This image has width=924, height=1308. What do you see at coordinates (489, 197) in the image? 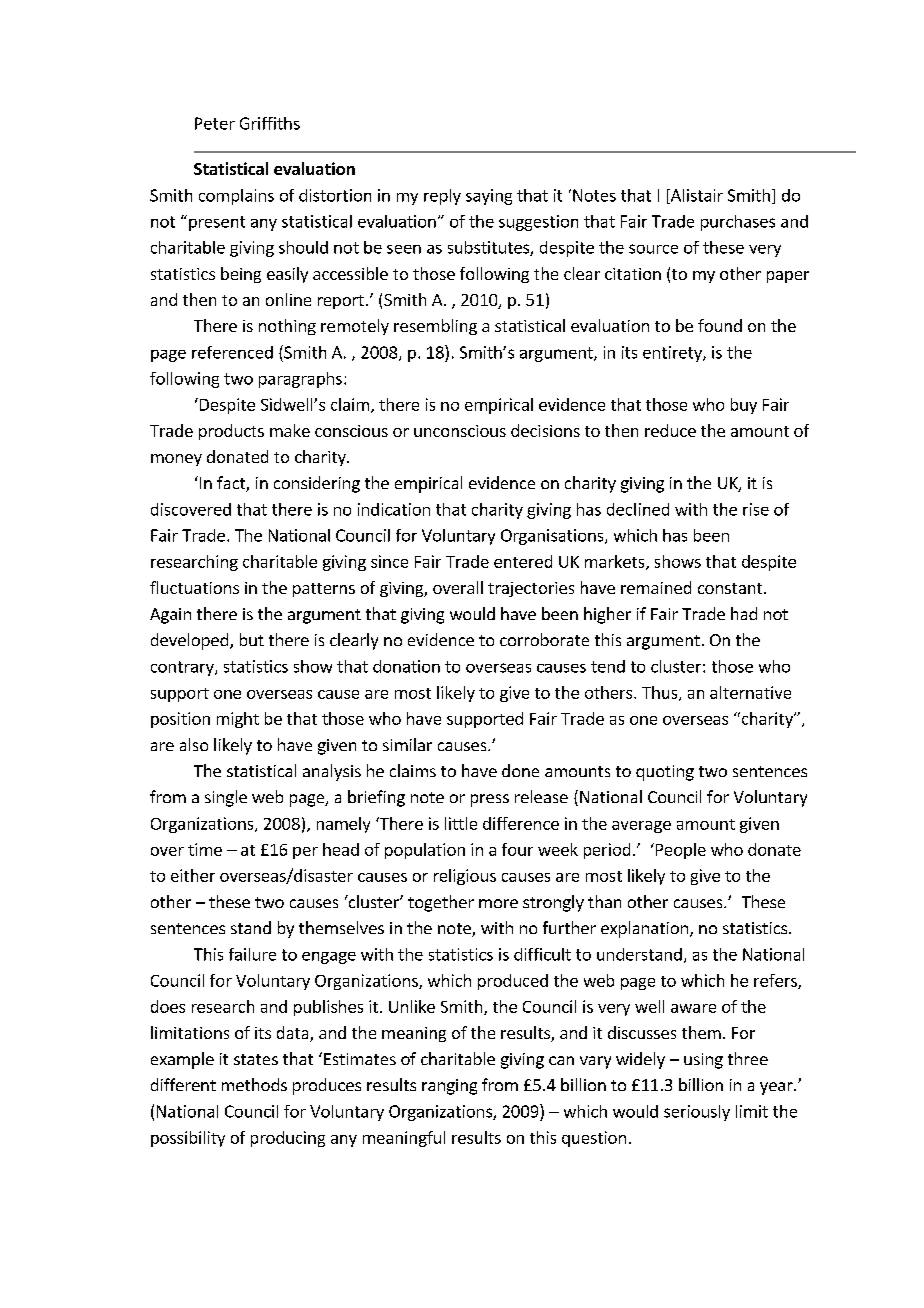
I see `saying` at bounding box center [489, 197].
